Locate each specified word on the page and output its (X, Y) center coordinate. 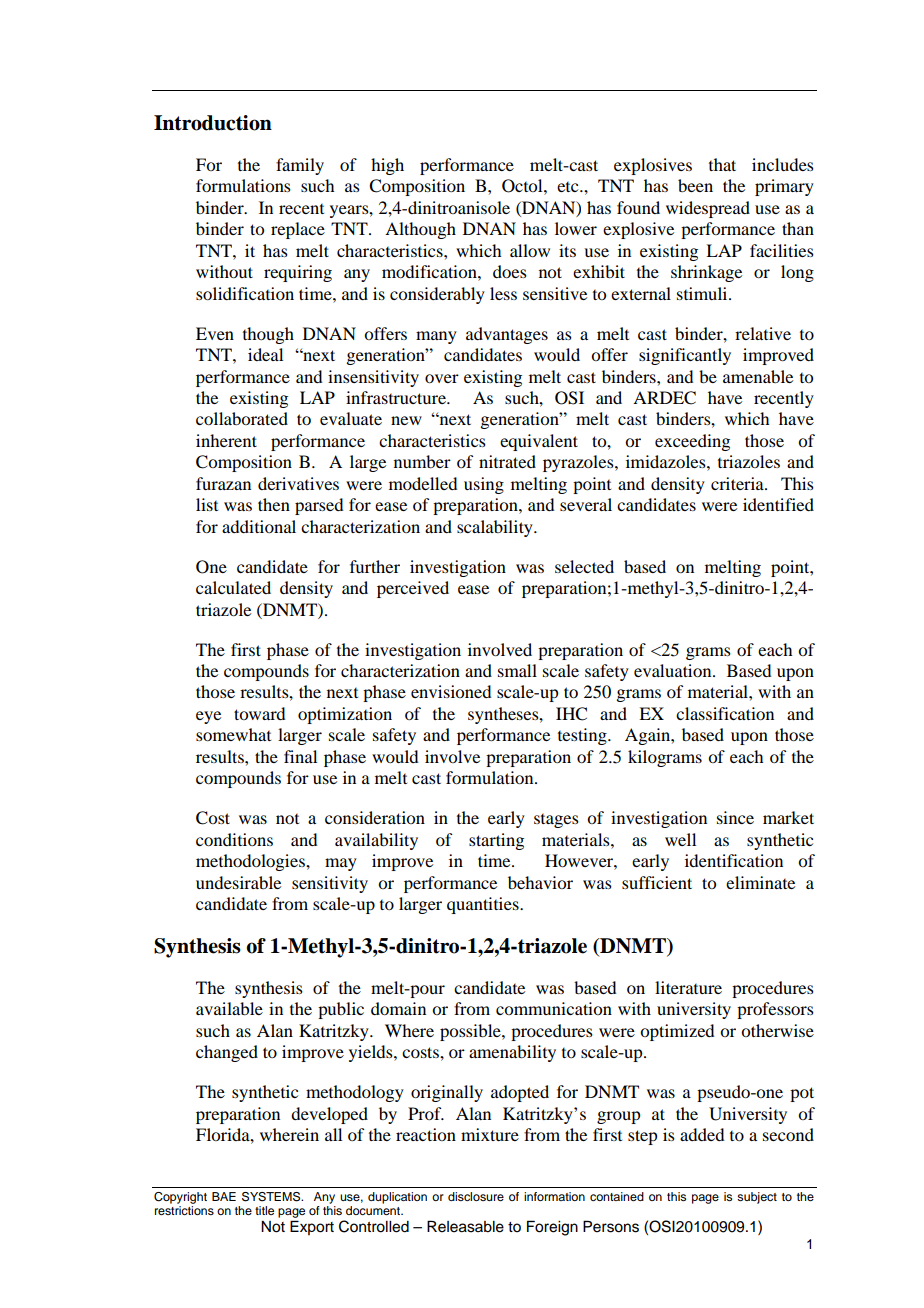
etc (569, 187)
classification (725, 713)
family (300, 166)
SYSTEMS (272, 1197)
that (722, 164)
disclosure (476, 1196)
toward (259, 713)
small (517, 670)
